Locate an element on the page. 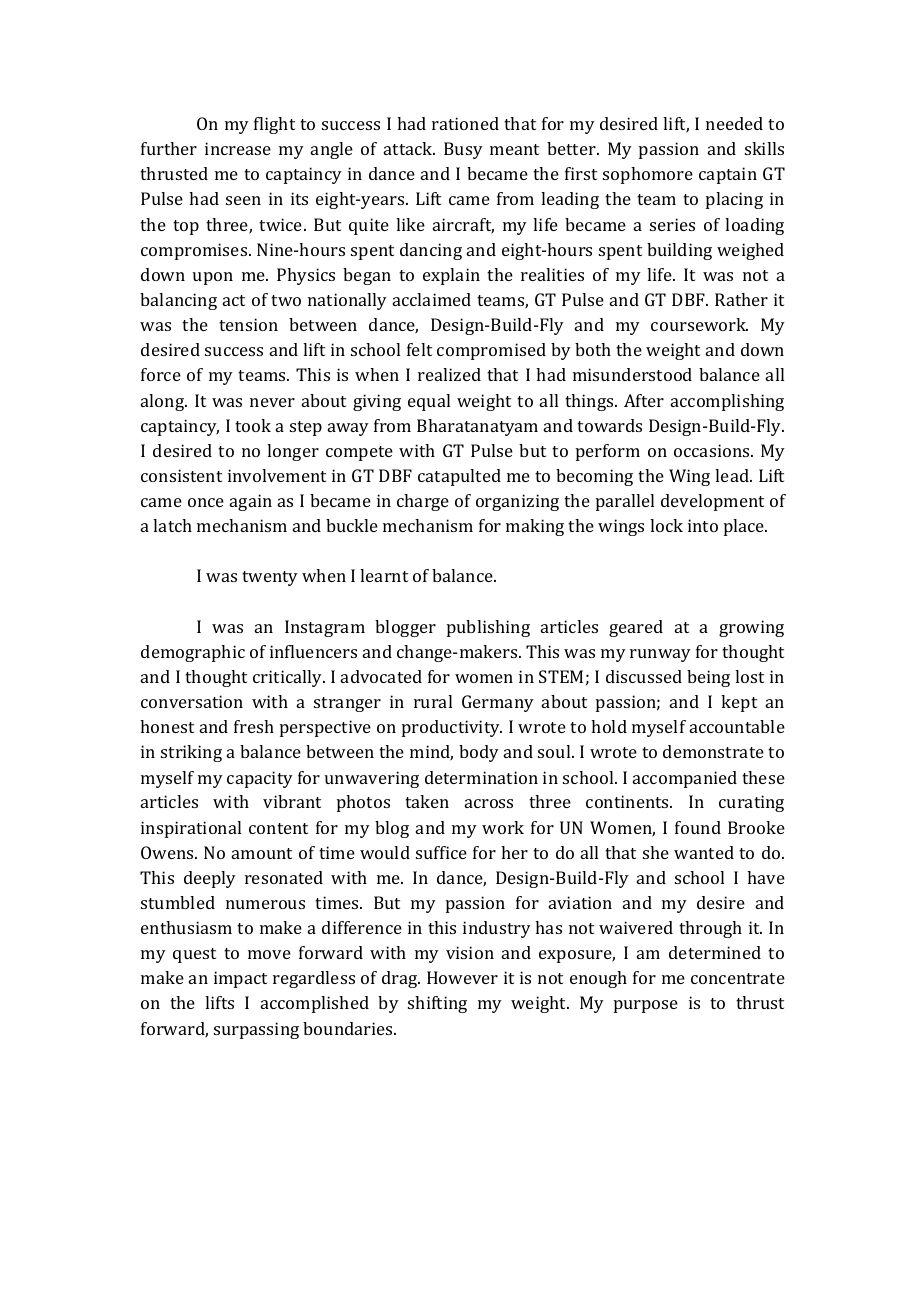  equal is located at coordinates (429, 402).
